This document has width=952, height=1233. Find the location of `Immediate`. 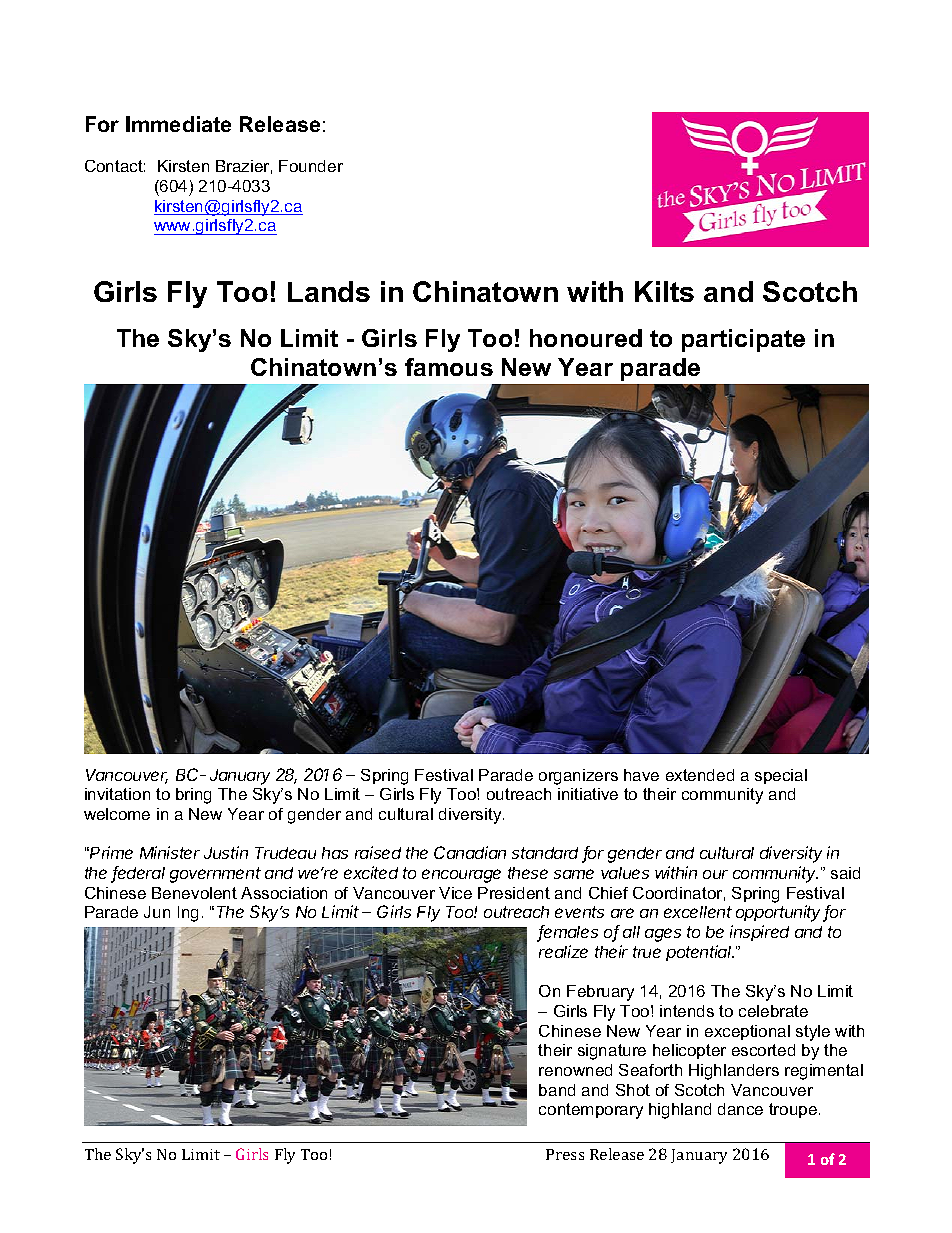

Immediate is located at coordinates (178, 124).
